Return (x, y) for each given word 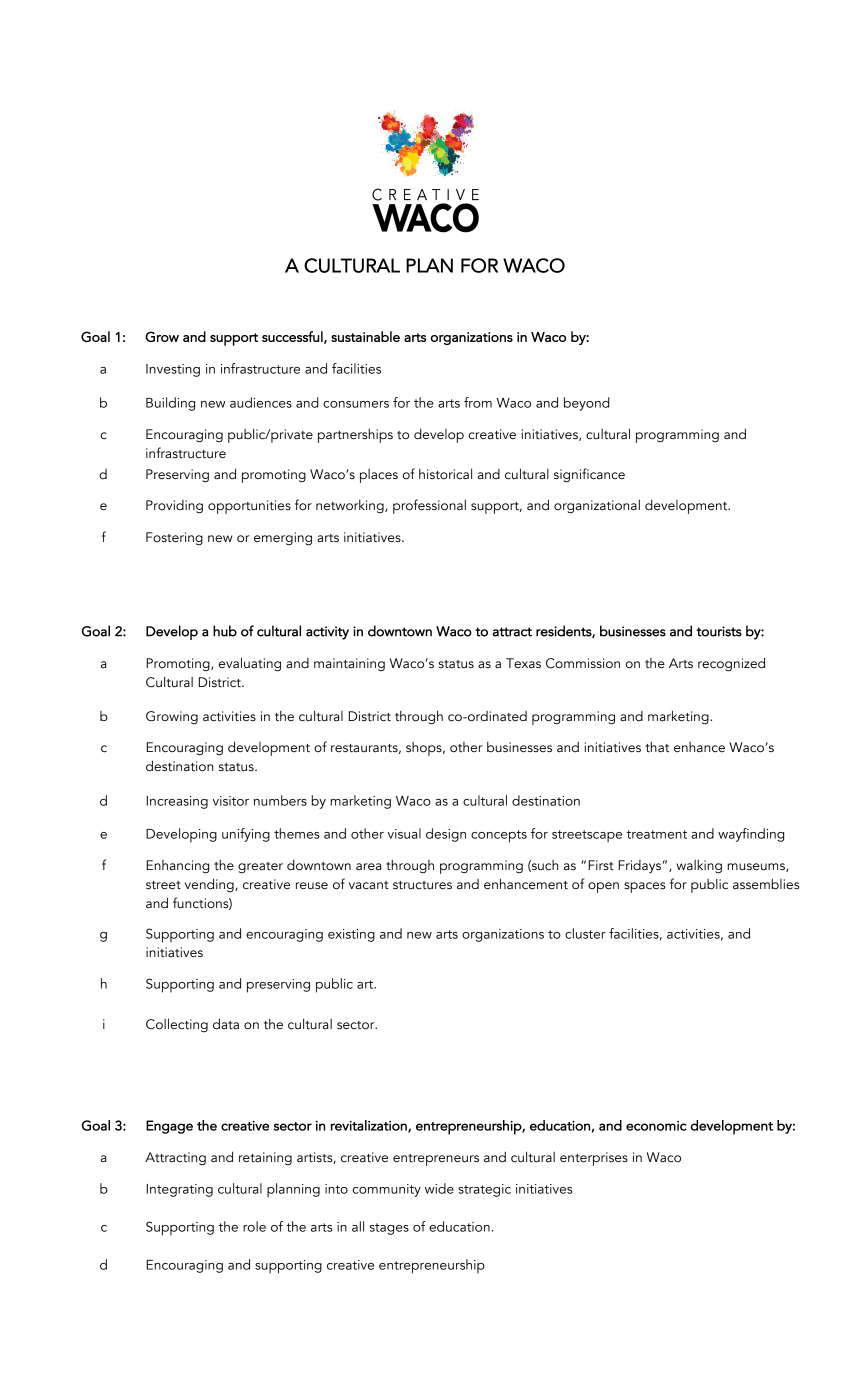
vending (210, 885)
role (254, 1226)
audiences (261, 402)
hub (225, 631)
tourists (719, 631)
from (478, 402)
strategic (484, 1190)
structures (422, 885)
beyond (587, 404)
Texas (523, 663)
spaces (645, 887)
